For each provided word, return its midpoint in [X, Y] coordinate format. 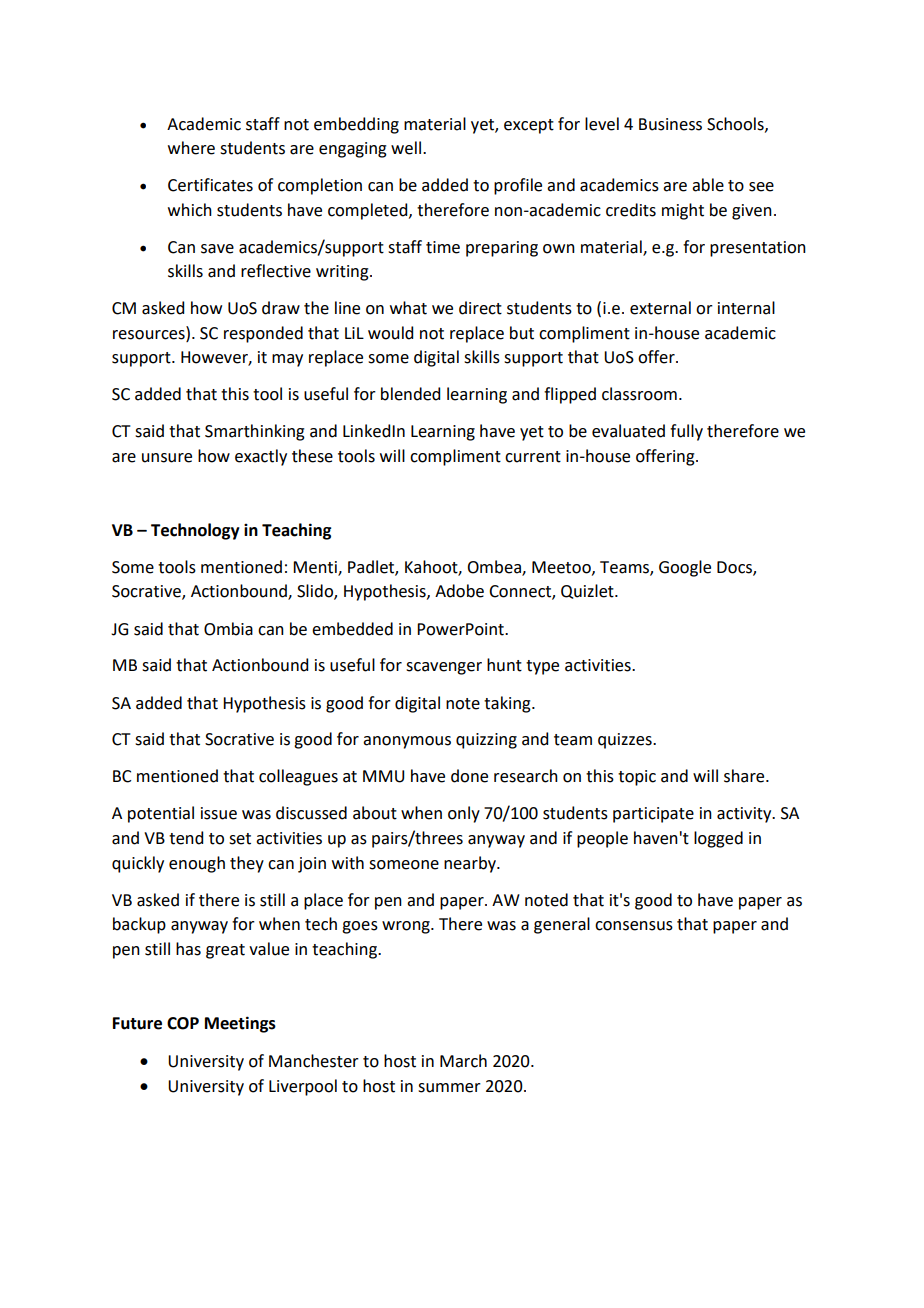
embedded [352, 629]
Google [685, 568]
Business [670, 124]
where [191, 148]
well [406, 148]
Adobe [459, 591]
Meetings [240, 1024]
